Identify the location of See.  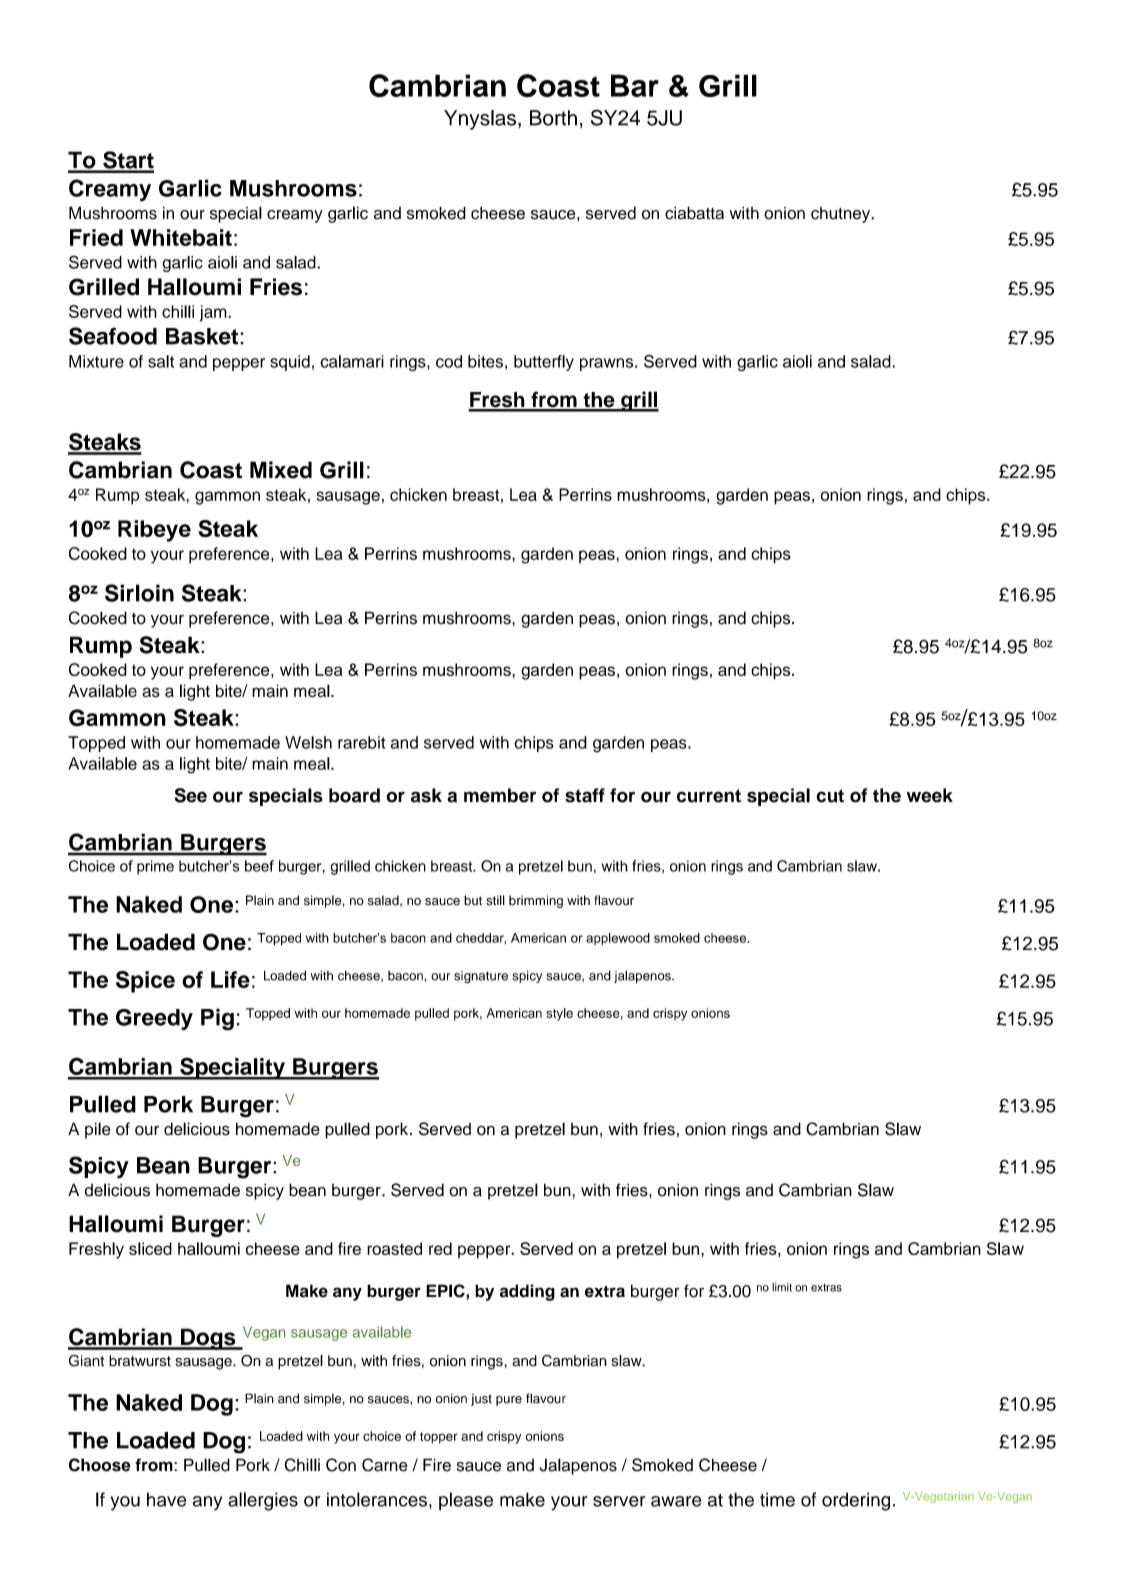
(190, 795).
